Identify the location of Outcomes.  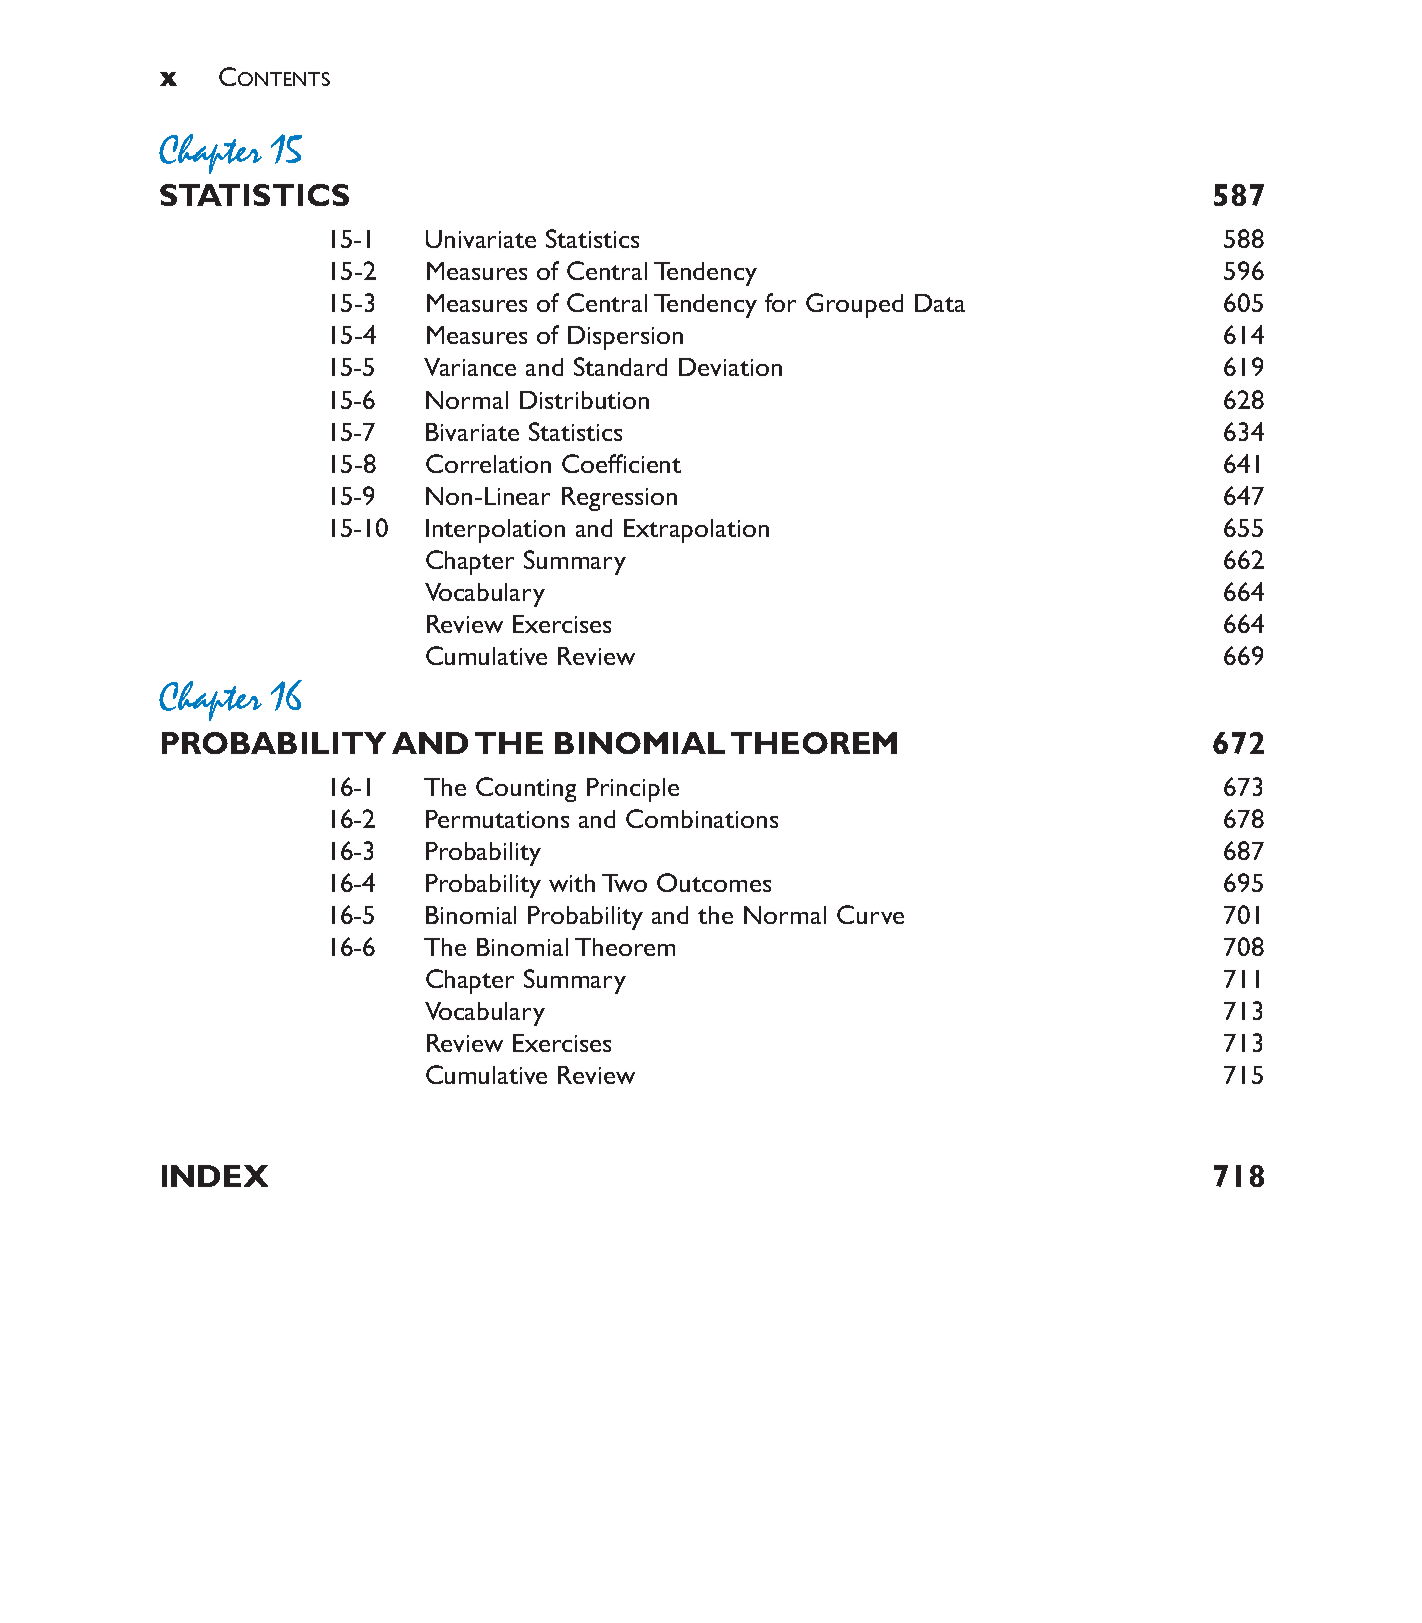
(714, 882).
